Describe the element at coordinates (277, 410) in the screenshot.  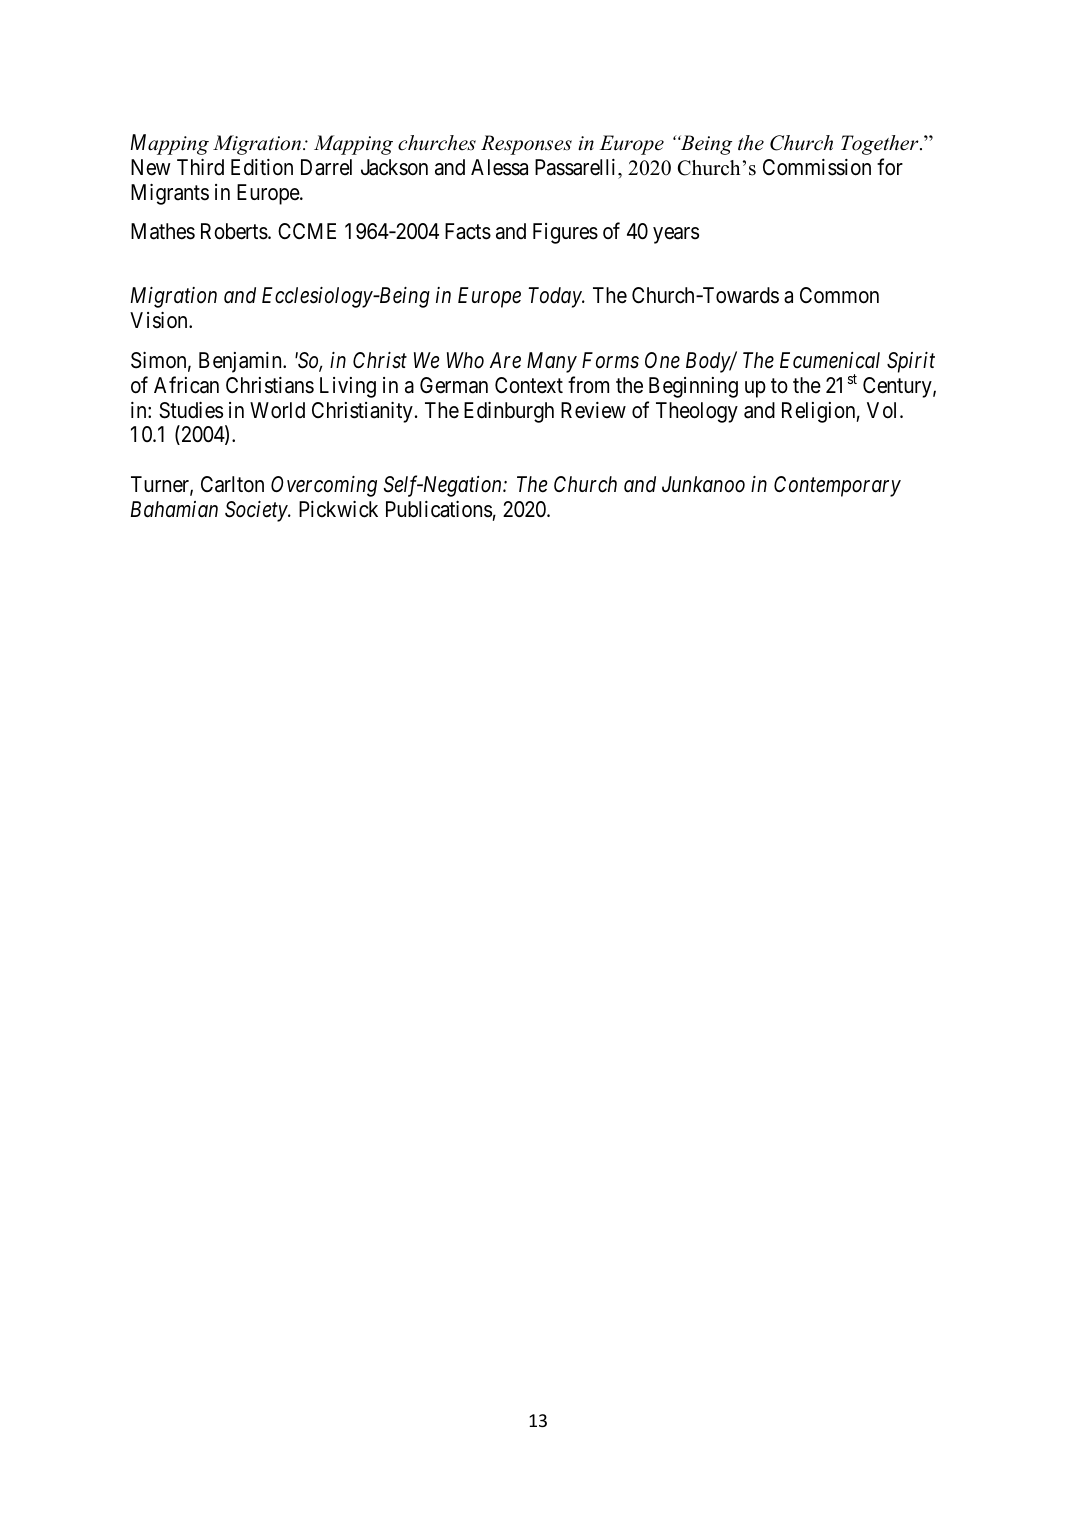
I see `World` at that location.
